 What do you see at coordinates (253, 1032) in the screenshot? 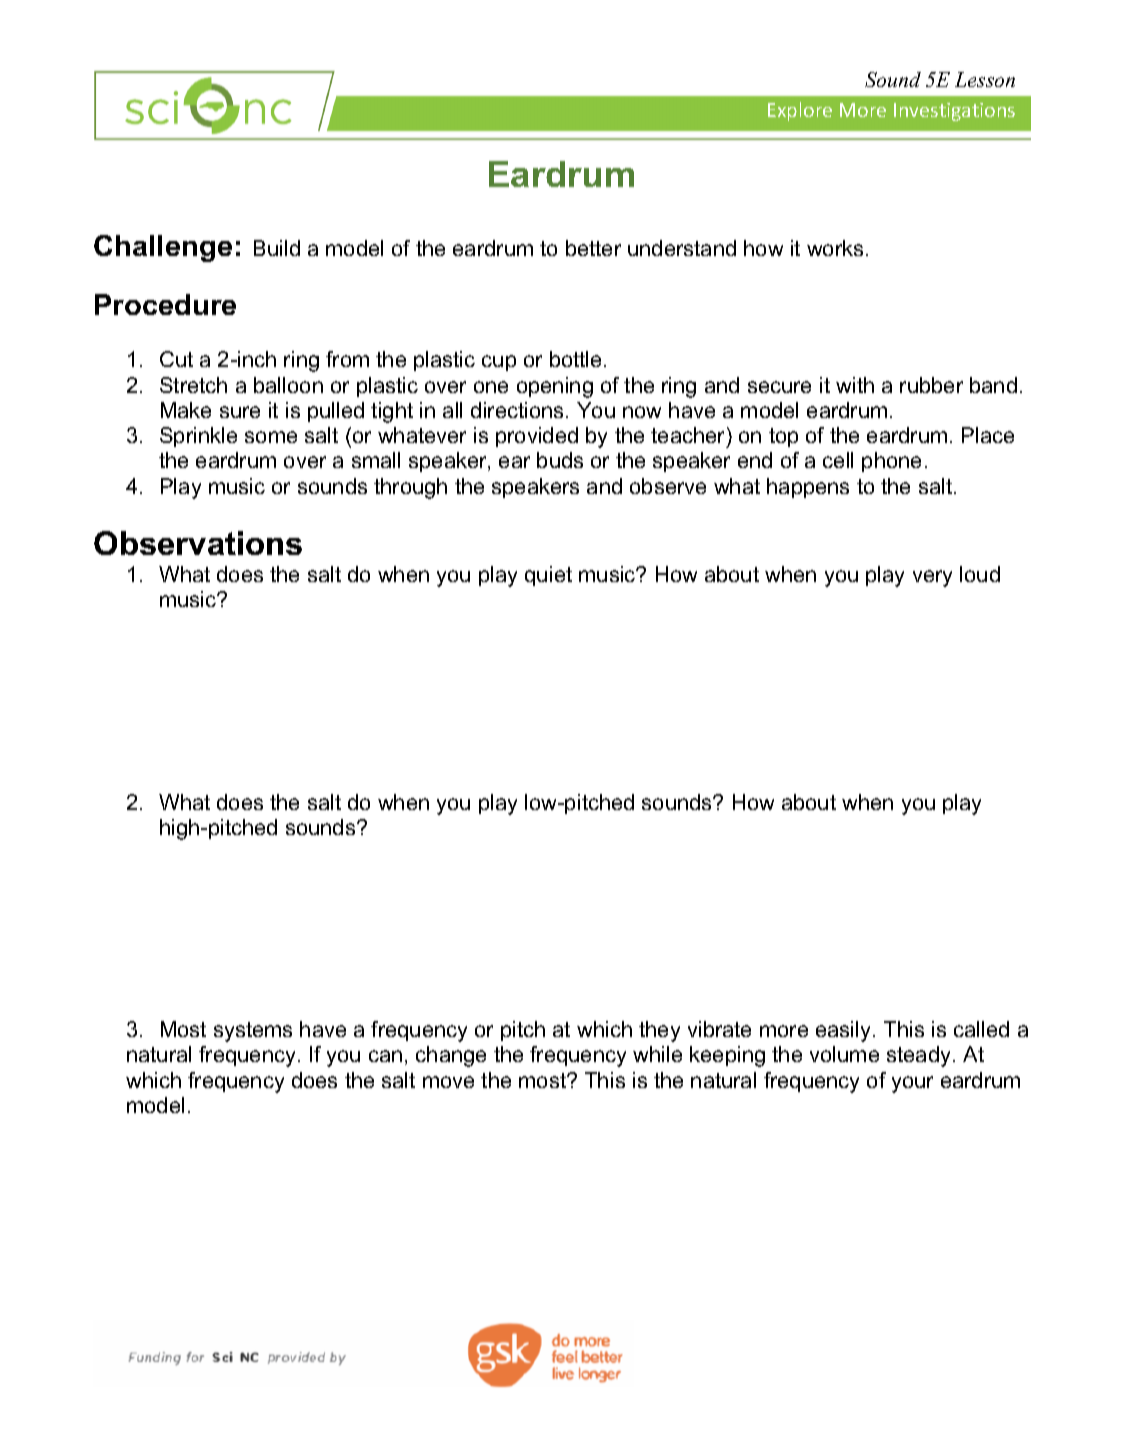
I see `systems` at bounding box center [253, 1032].
